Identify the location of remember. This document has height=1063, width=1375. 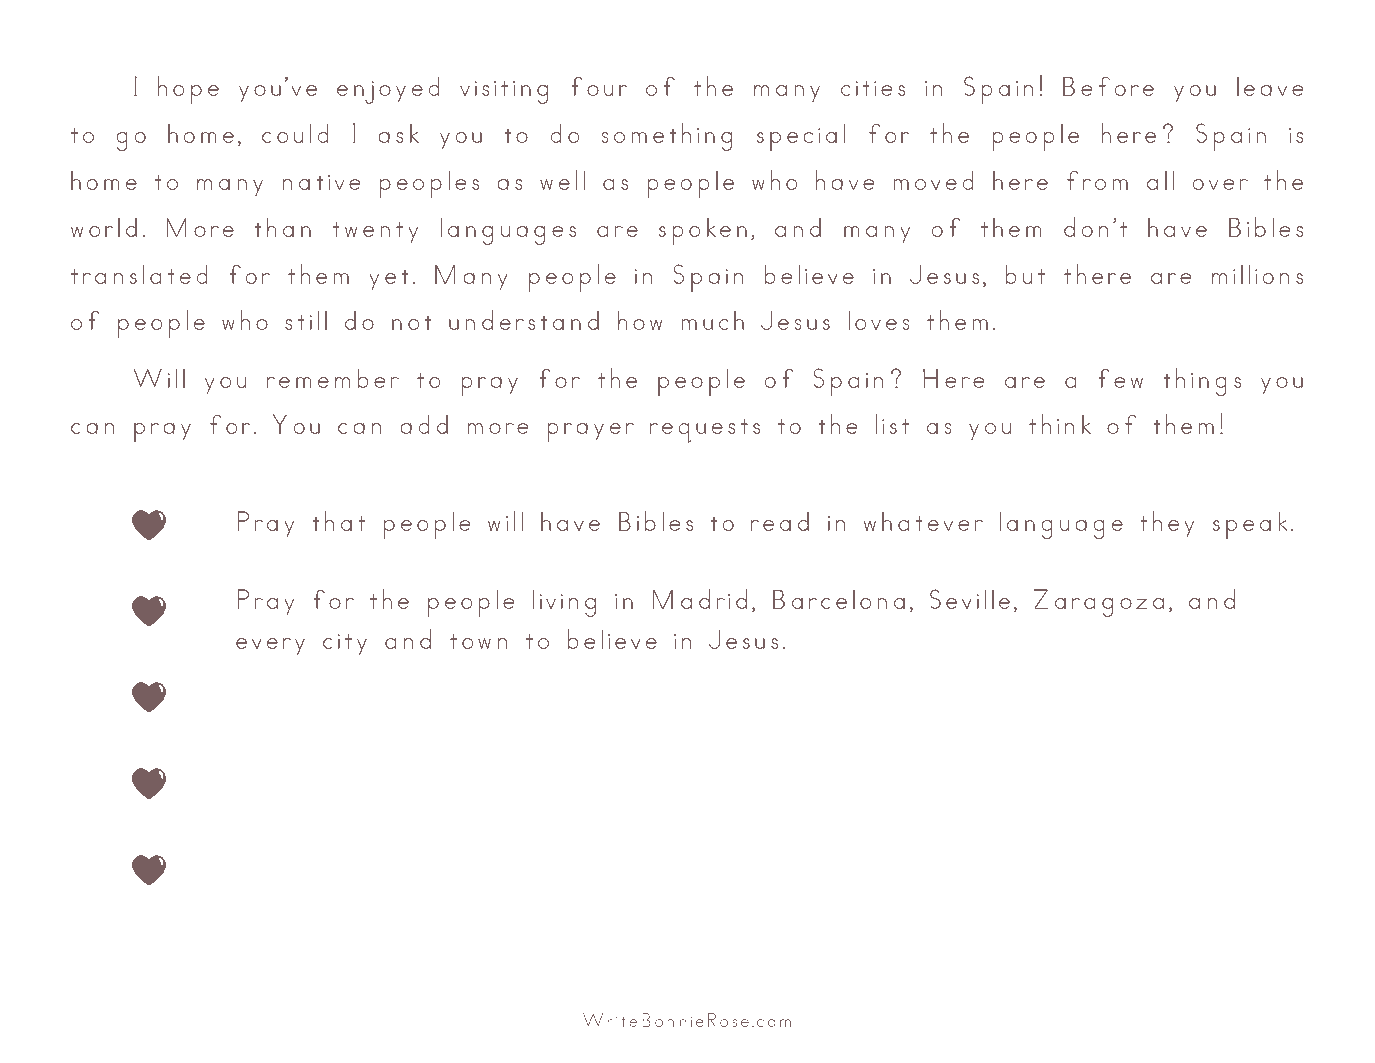
(333, 378).
